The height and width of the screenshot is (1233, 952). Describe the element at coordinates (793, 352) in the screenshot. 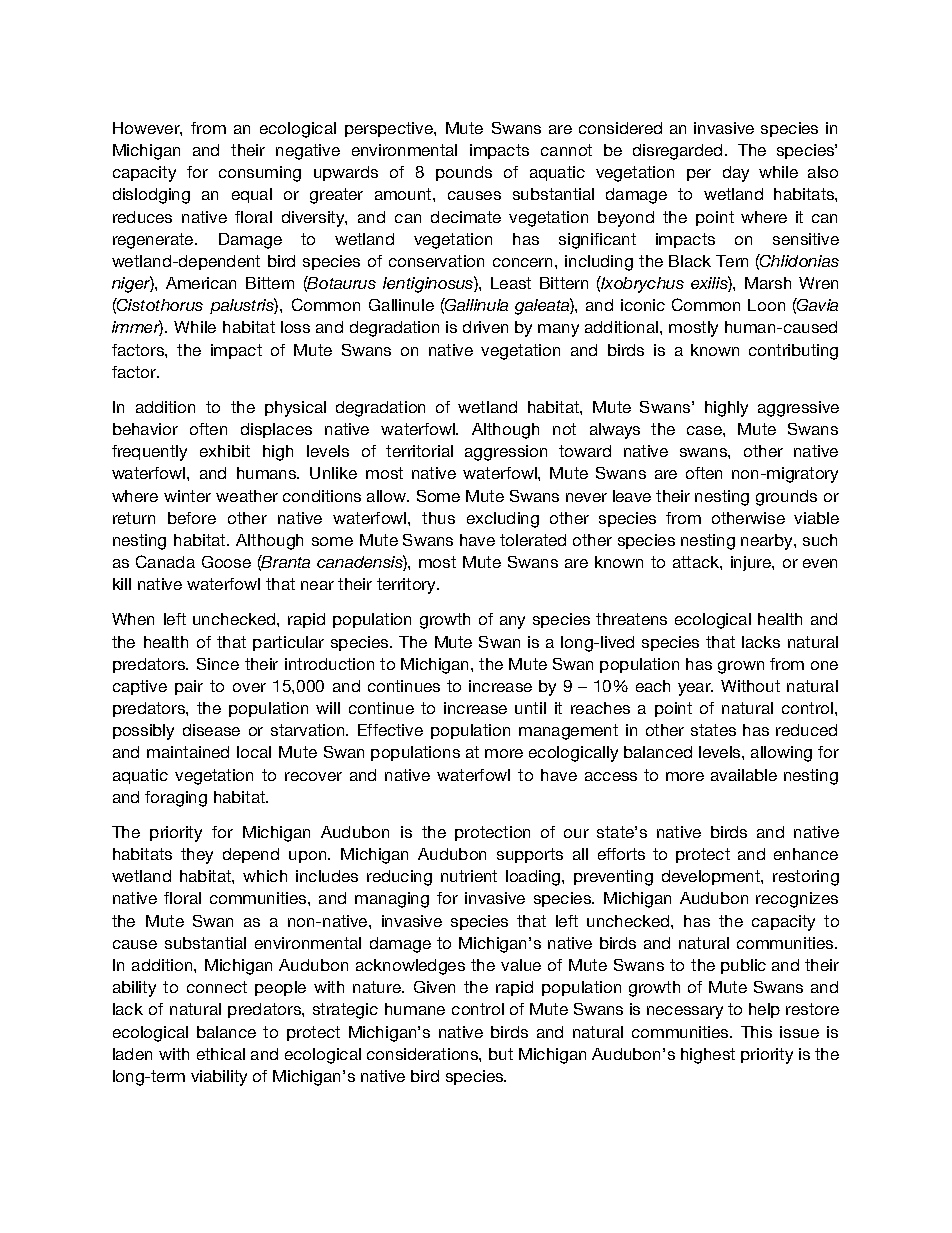

I see `contributing` at that location.
